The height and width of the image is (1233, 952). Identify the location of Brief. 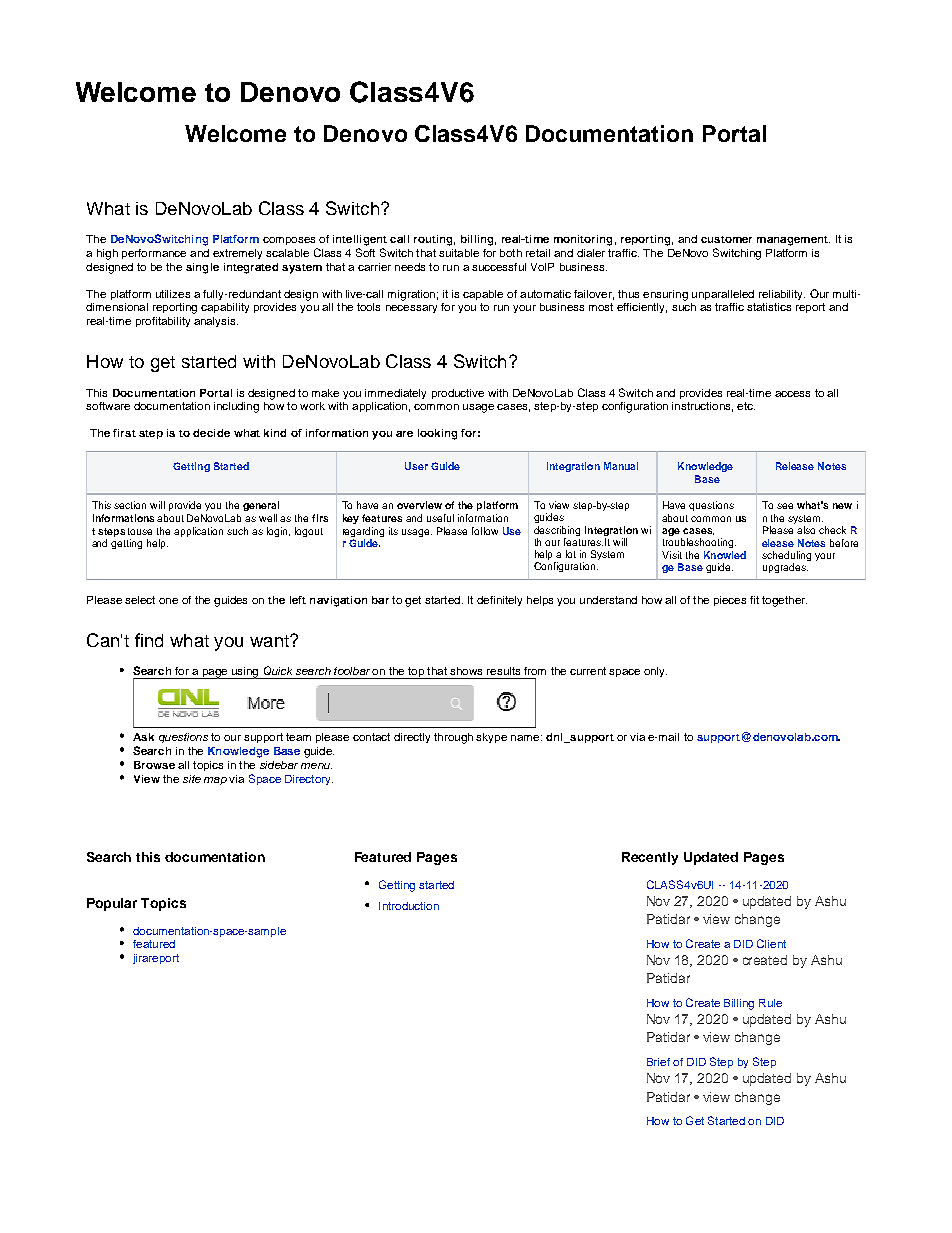
(658, 1062).
